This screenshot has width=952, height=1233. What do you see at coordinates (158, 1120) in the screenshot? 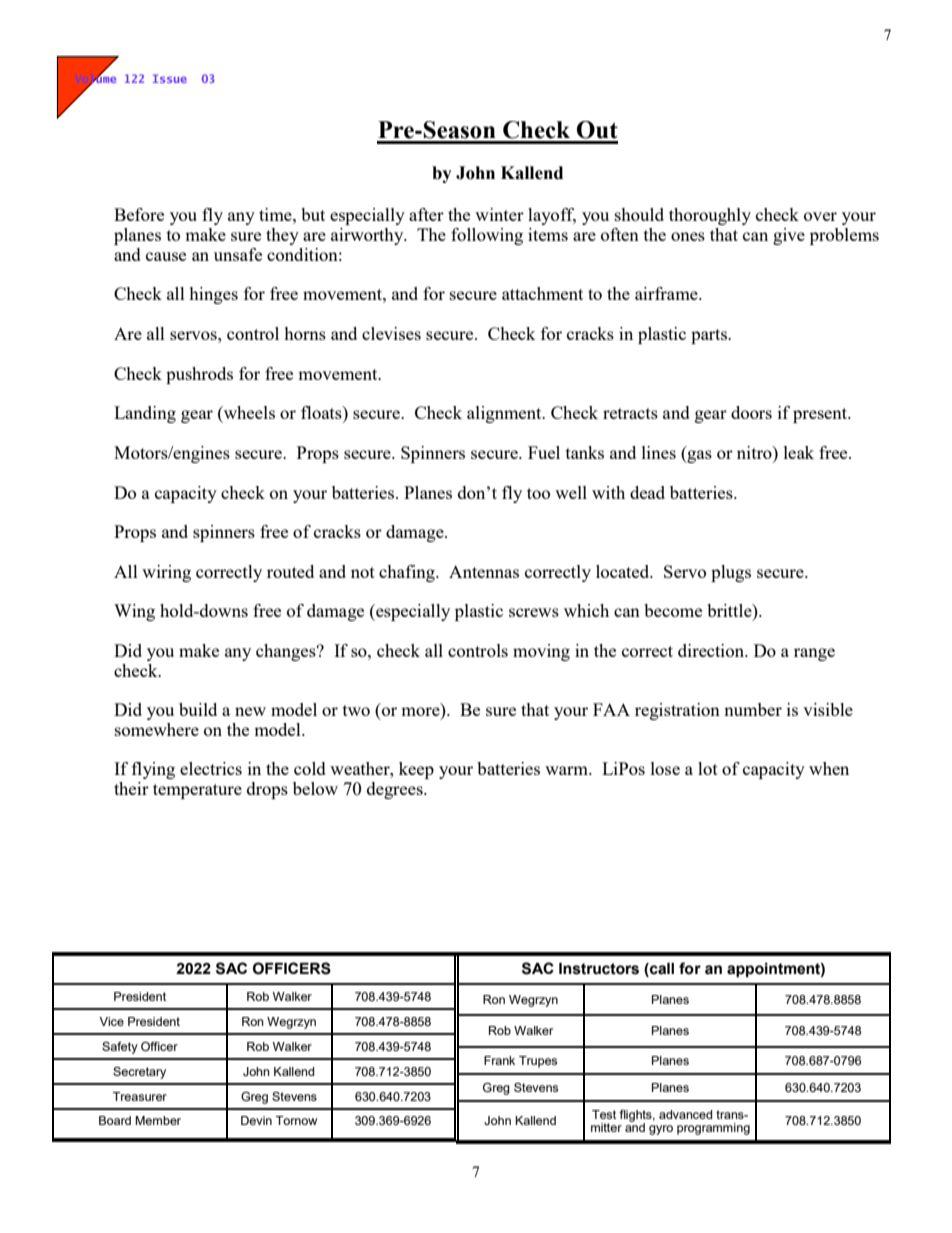
I see `Member` at bounding box center [158, 1120].
